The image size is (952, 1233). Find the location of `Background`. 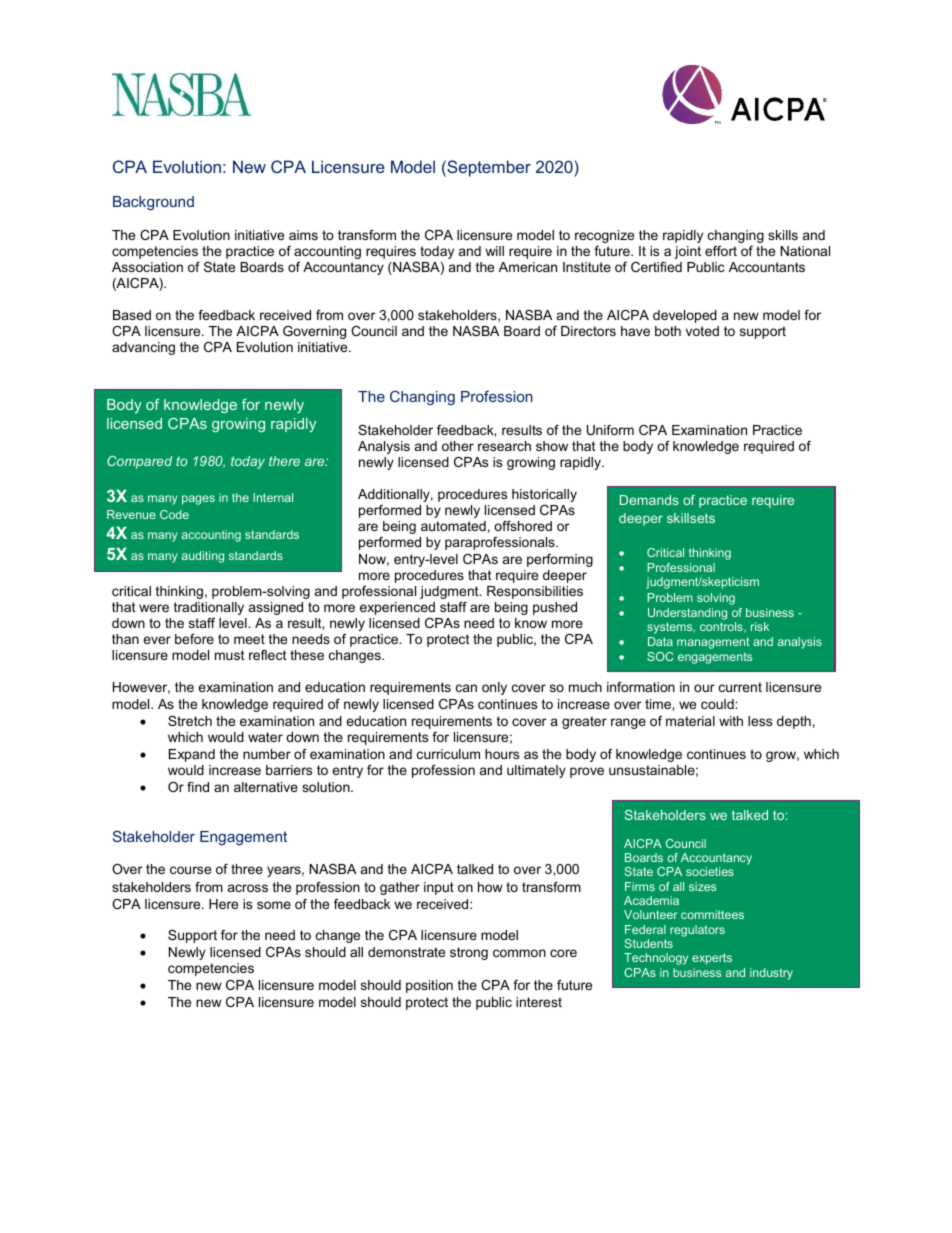

Background is located at coordinates (153, 203).
